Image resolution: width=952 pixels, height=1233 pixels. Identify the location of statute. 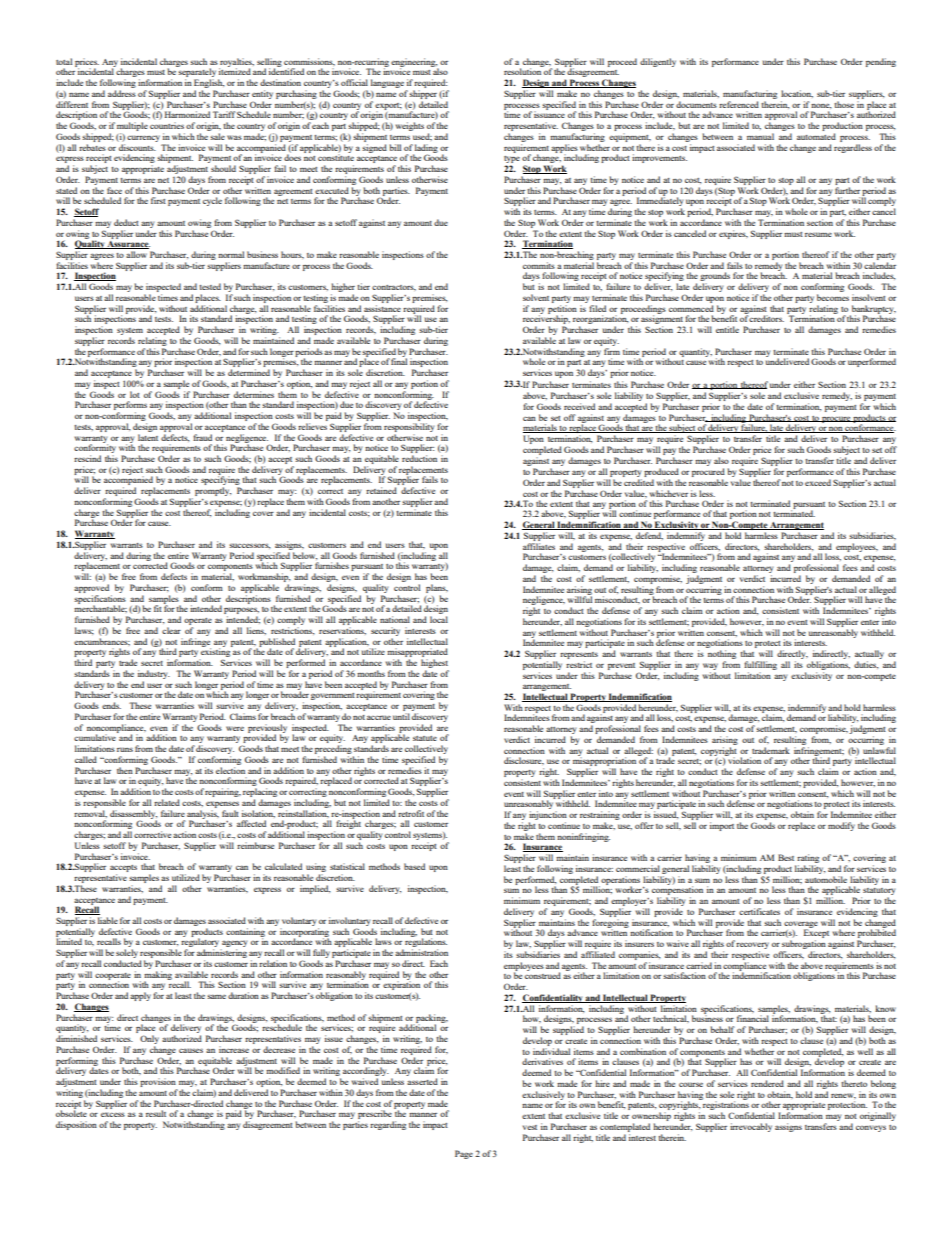
(425, 738).
